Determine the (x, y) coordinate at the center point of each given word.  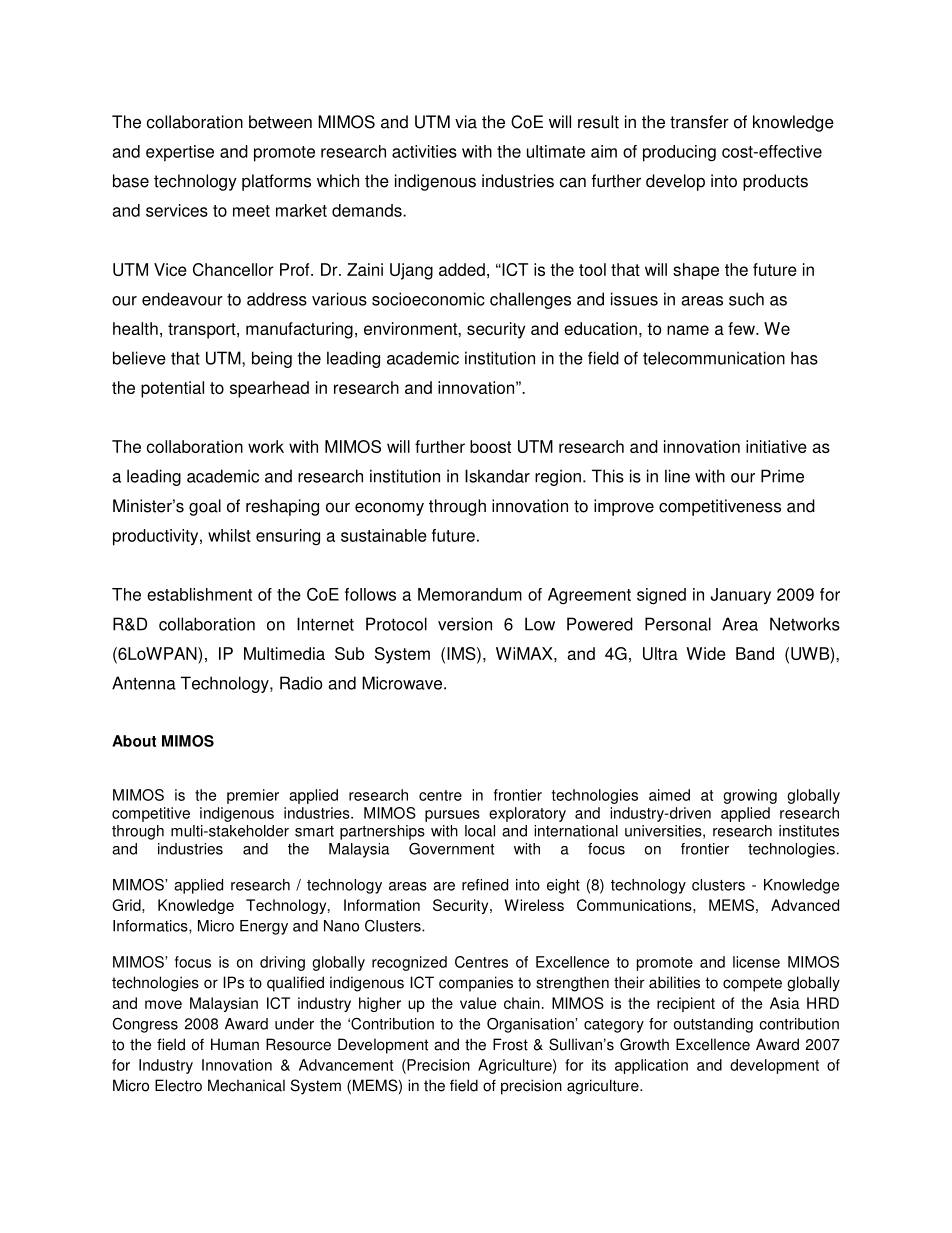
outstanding (713, 1025)
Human (235, 1044)
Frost (510, 1044)
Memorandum (470, 594)
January (741, 596)
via (466, 122)
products (775, 182)
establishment (199, 594)
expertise (180, 153)
